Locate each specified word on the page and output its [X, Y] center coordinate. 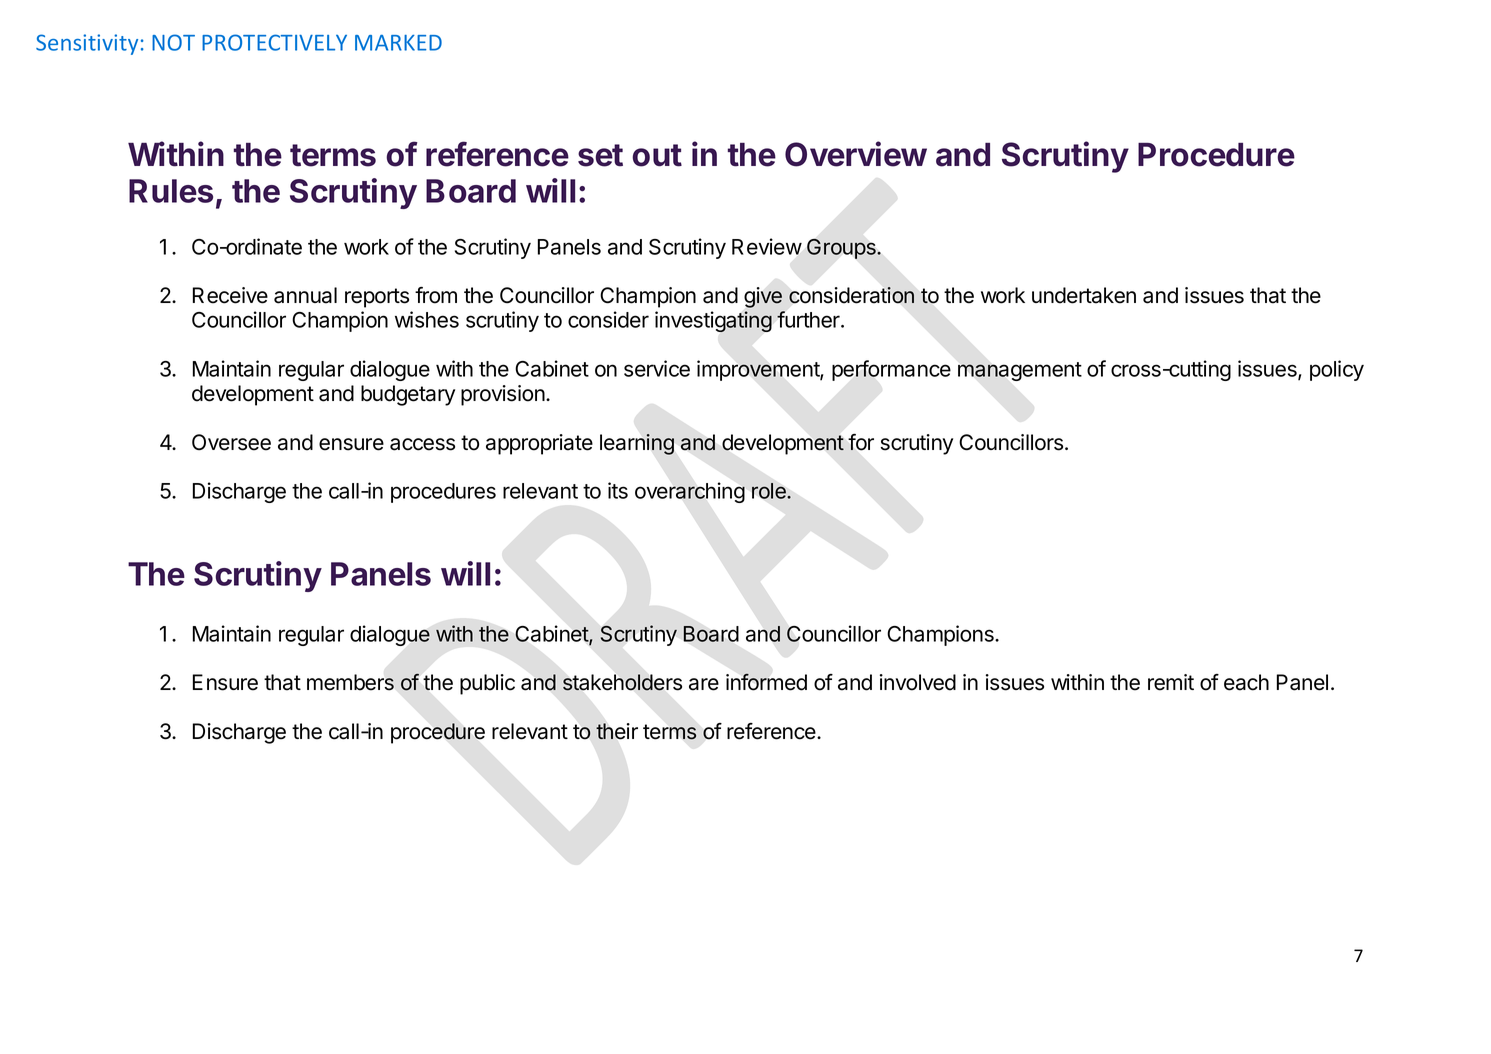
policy [1337, 370]
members [350, 682]
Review [767, 246]
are [704, 684]
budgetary [408, 395]
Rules [171, 191]
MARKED [398, 43]
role [770, 491]
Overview [856, 154]
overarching [690, 492]
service [657, 368]
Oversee [231, 442]
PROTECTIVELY [274, 42]
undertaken [1084, 295]
